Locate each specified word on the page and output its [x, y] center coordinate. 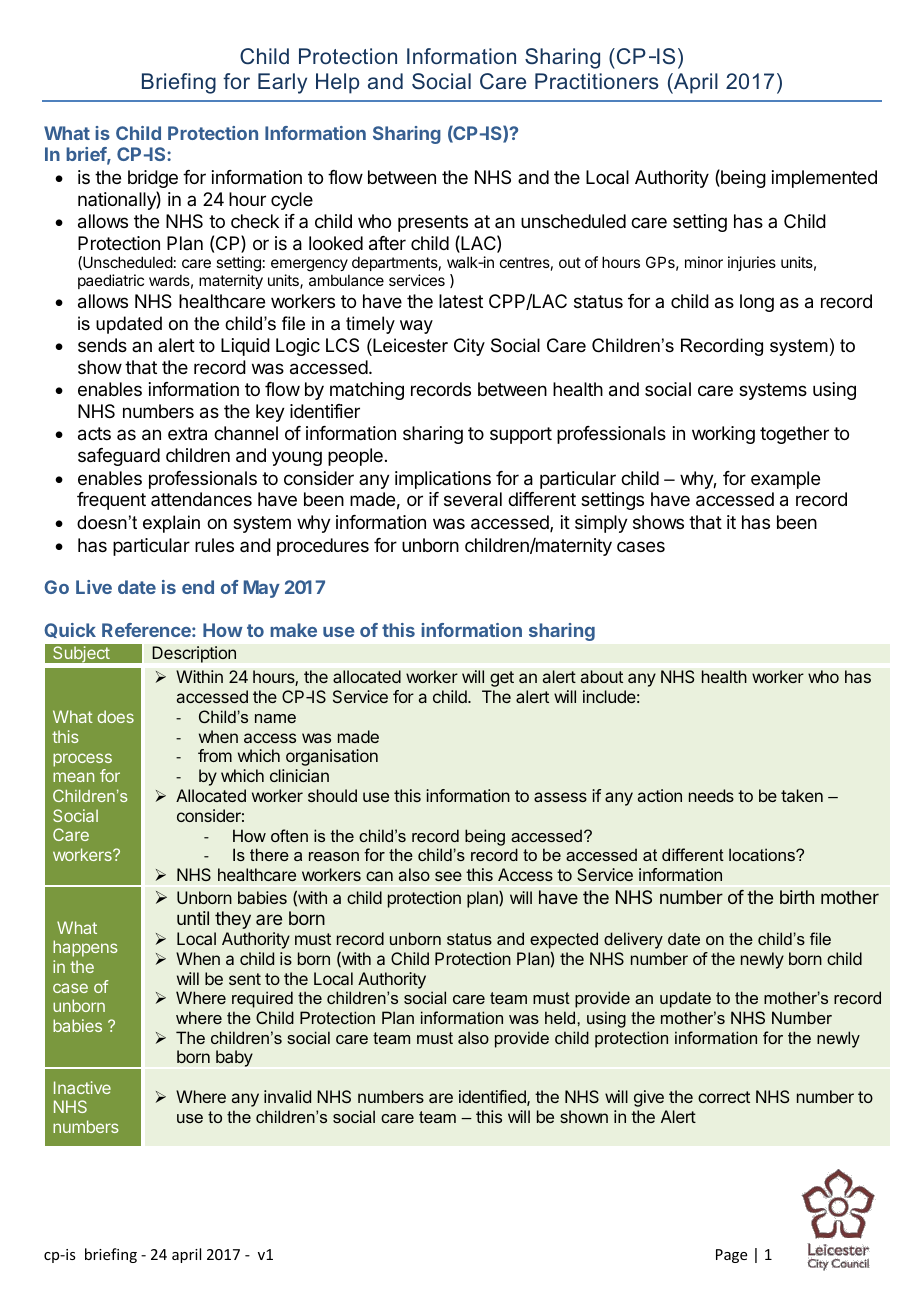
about [602, 676]
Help [337, 83]
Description [194, 654]
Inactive [82, 1087]
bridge [153, 179]
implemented [824, 179]
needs [711, 795]
